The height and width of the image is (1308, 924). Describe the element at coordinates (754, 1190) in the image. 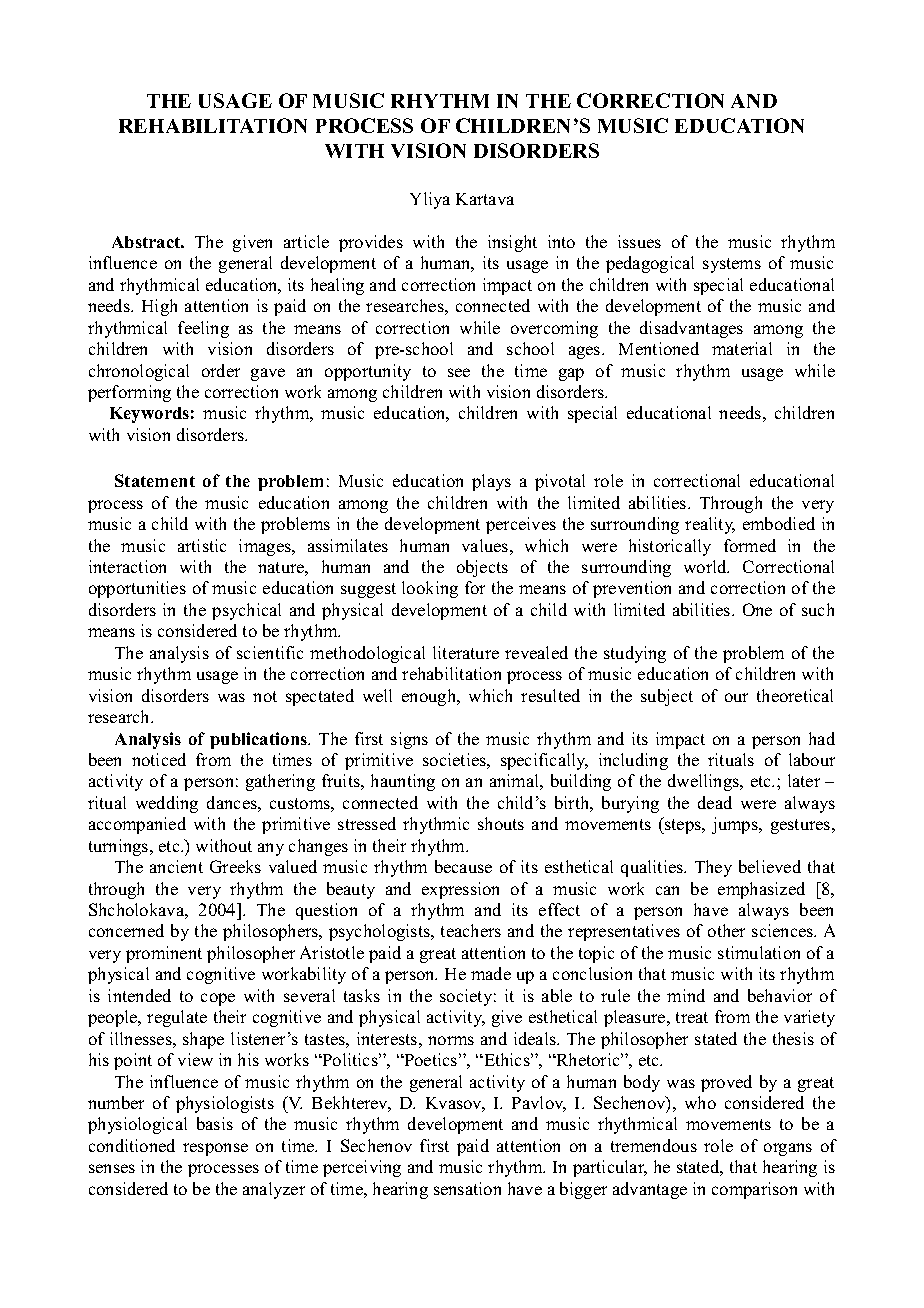

I see `comparison` at that location.
